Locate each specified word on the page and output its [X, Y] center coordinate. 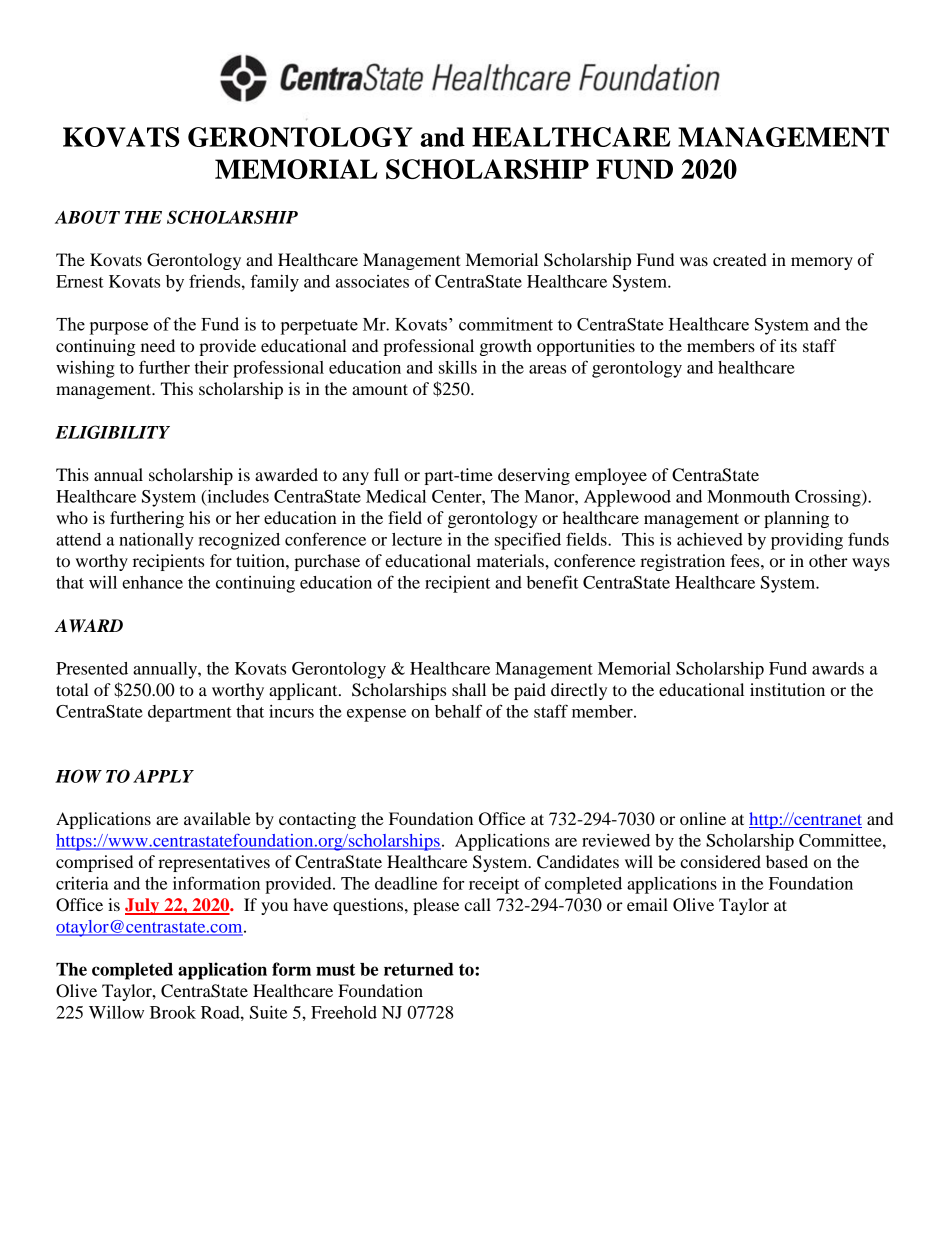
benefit [552, 582]
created [740, 259]
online [703, 818]
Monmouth [748, 496]
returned [419, 969]
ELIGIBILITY [112, 432]
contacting [317, 820]
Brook [173, 1012]
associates [372, 281]
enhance [152, 582]
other [828, 560]
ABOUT [87, 217]
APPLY [163, 776]
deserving [534, 476]
